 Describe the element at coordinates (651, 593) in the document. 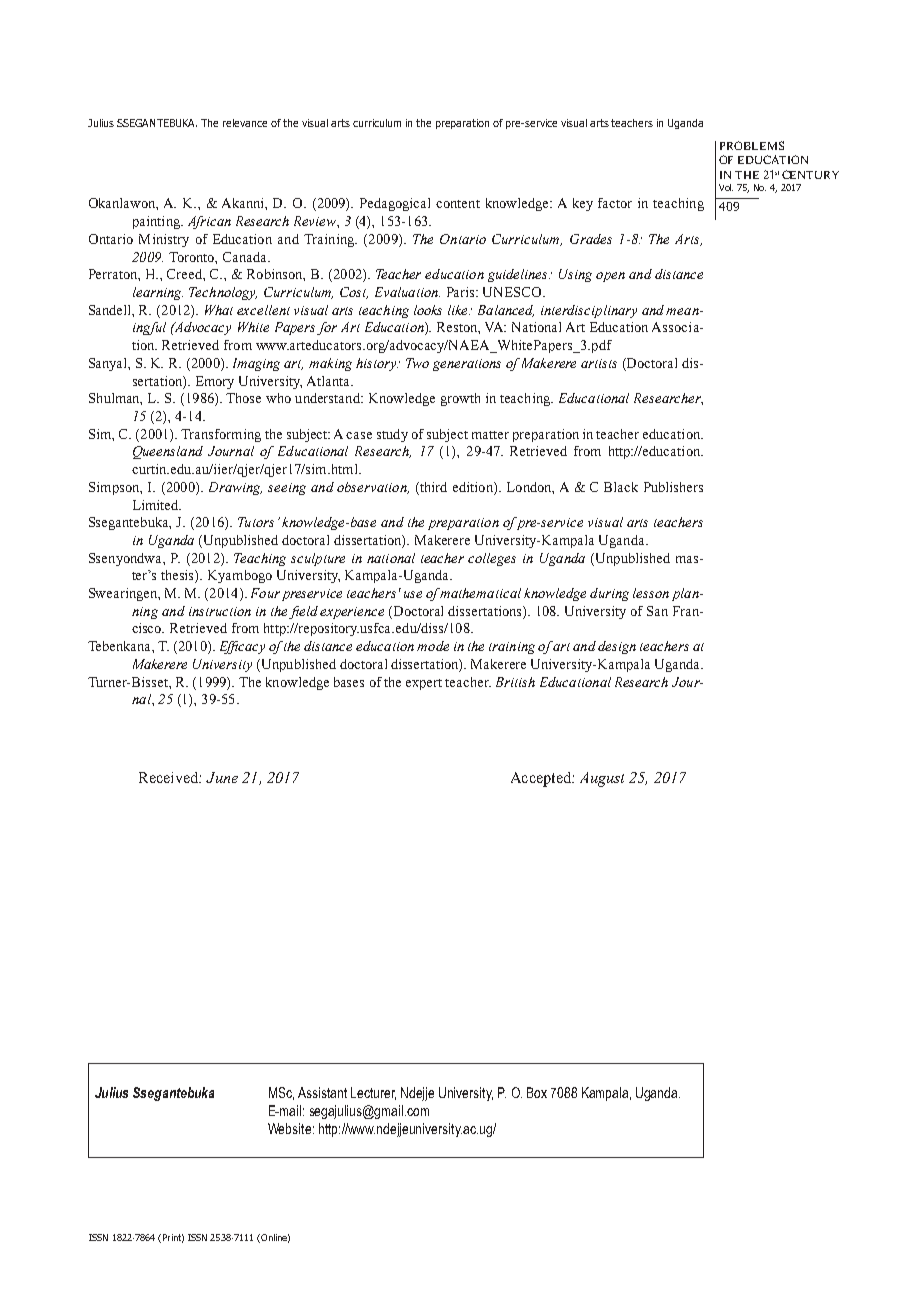

I see `lesson` at that location.
